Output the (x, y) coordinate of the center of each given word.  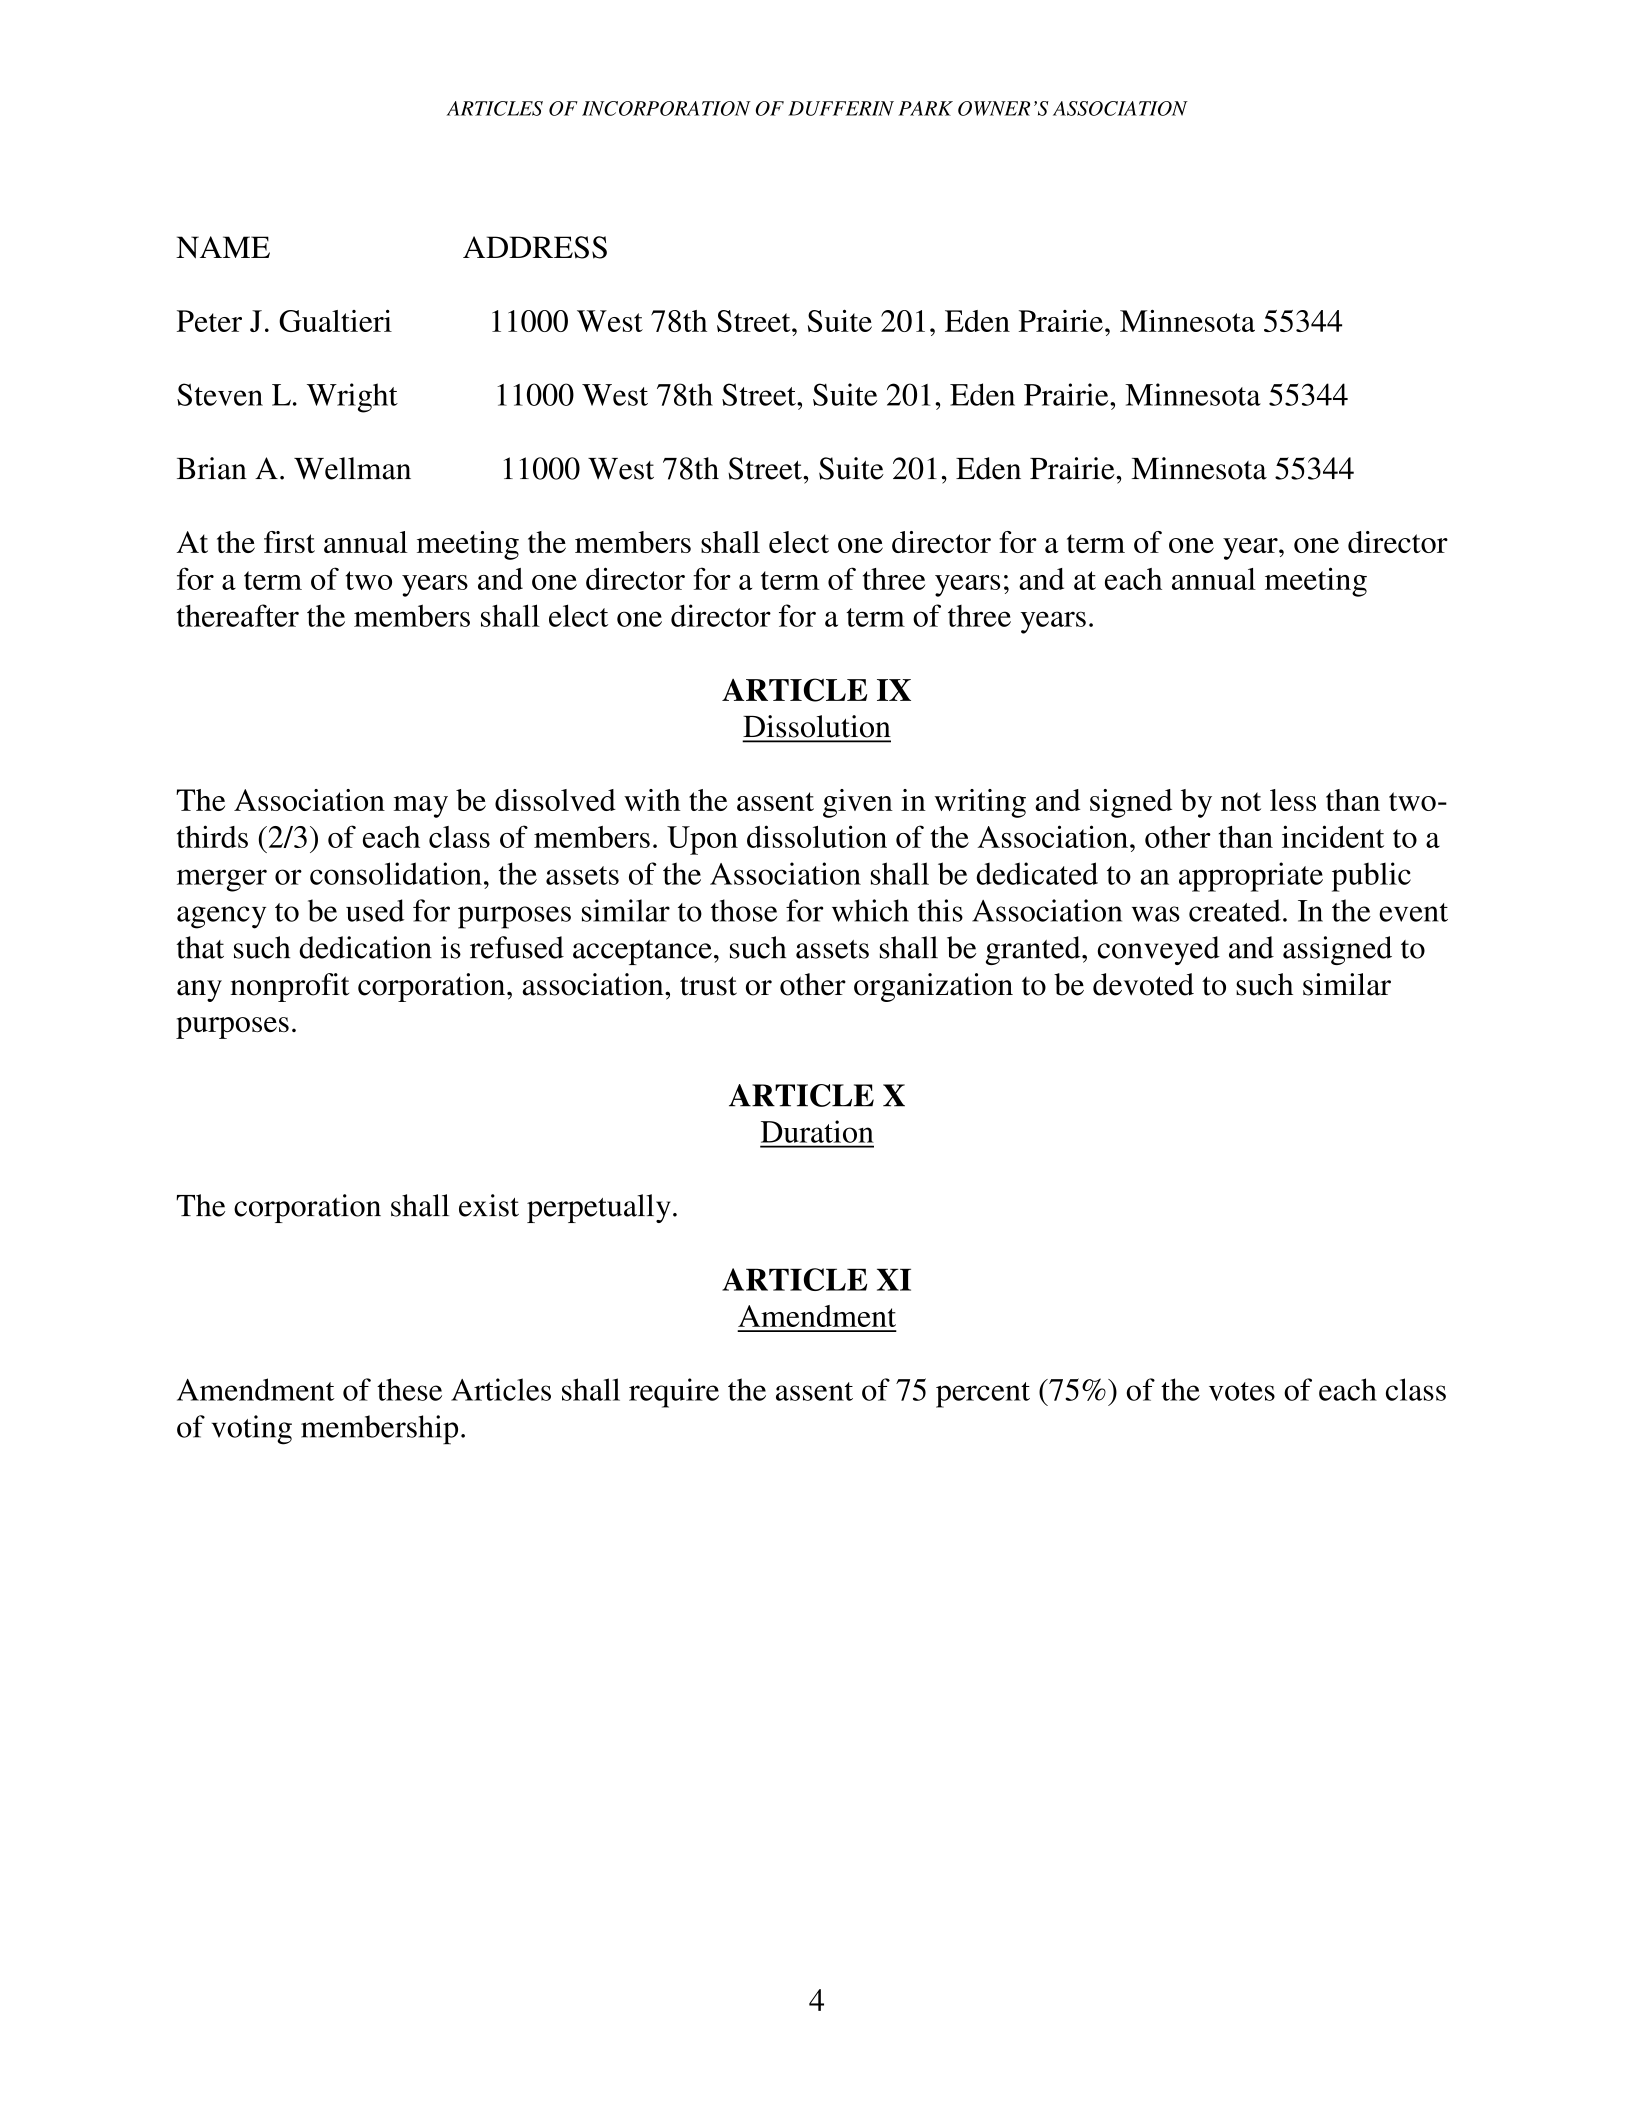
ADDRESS (535, 247)
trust (708, 986)
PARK (925, 108)
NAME (223, 247)
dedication (365, 947)
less (1293, 800)
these (409, 1389)
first (289, 542)
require (674, 1393)
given (858, 803)
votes (1242, 1391)
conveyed (1159, 950)
